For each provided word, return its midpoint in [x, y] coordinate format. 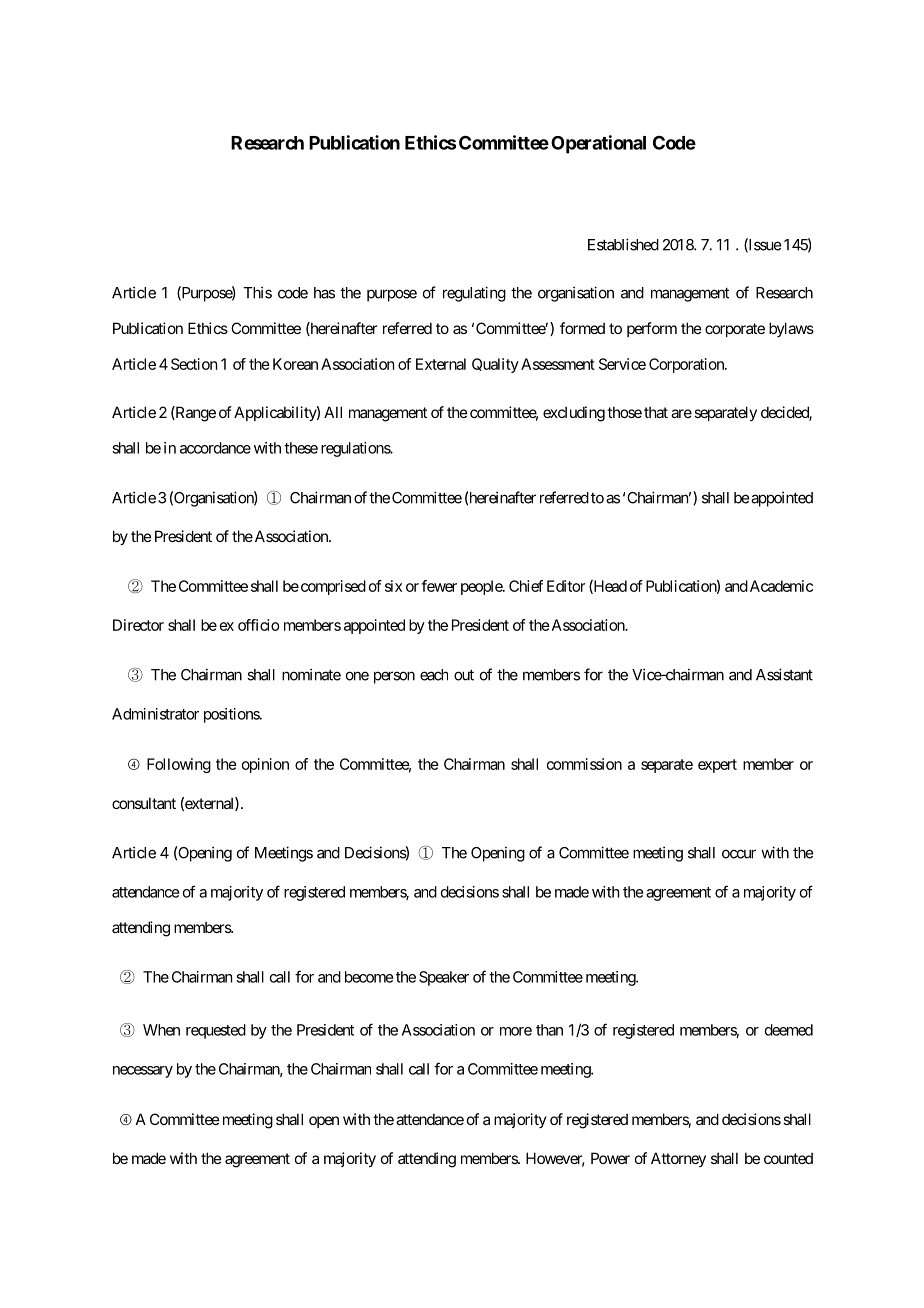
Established [623, 244]
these [301, 448]
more [516, 1031]
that [656, 412]
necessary [143, 1072]
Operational [598, 144]
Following [179, 765]
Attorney [678, 1159]
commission [584, 764]
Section [194, 364]
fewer [439, 586]
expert [717, 766]
